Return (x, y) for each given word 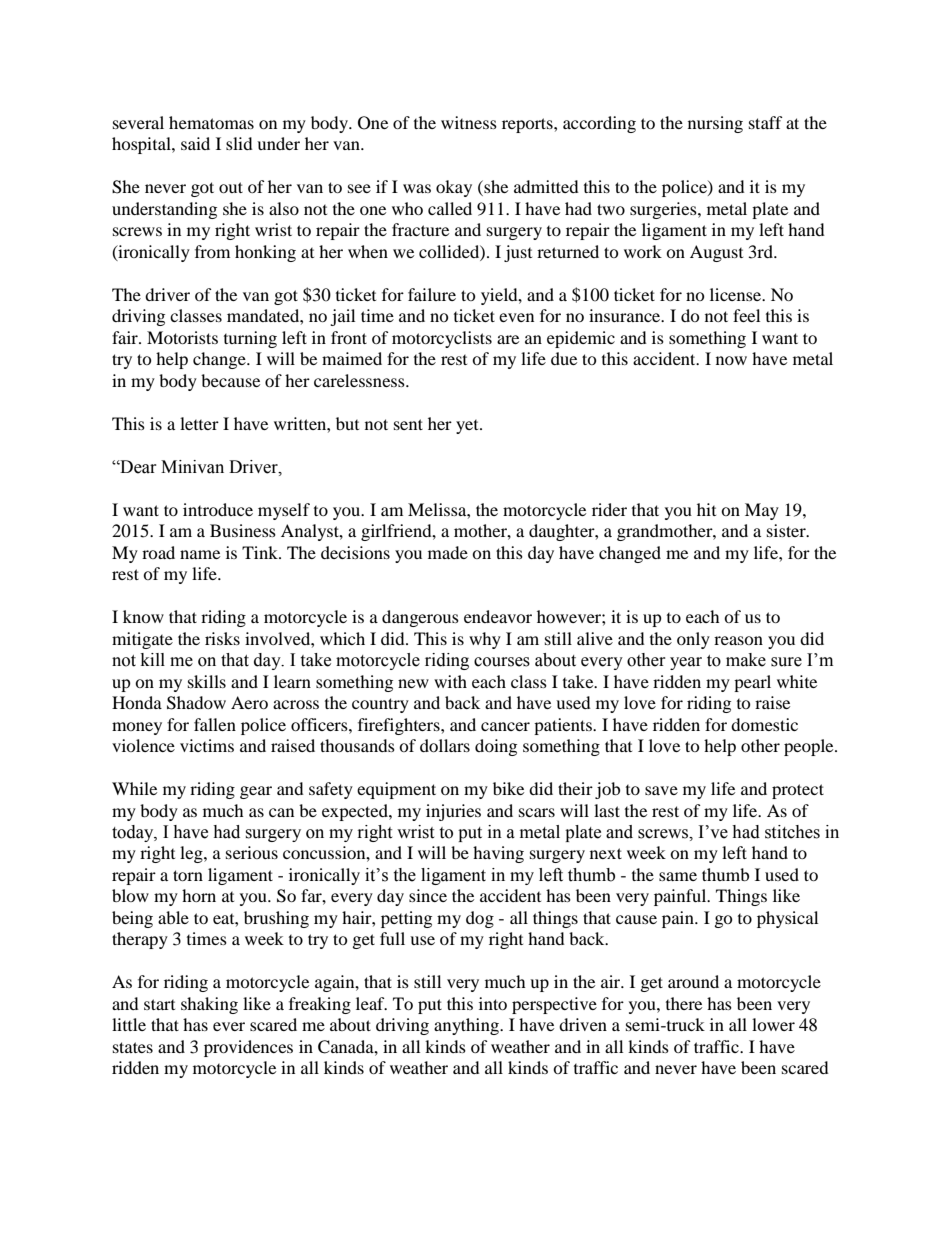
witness (469, 122)
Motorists (182, 337)
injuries (453, 812)
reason (738, 640)
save (661, 790)
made (448, 552)
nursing (715, 124)
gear (256, 792)
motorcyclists (442, 339)
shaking (209, 1005)
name (200, 554)
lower (773, 1024)
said (195, 143)
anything (467, 1026)
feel (746, 315)
